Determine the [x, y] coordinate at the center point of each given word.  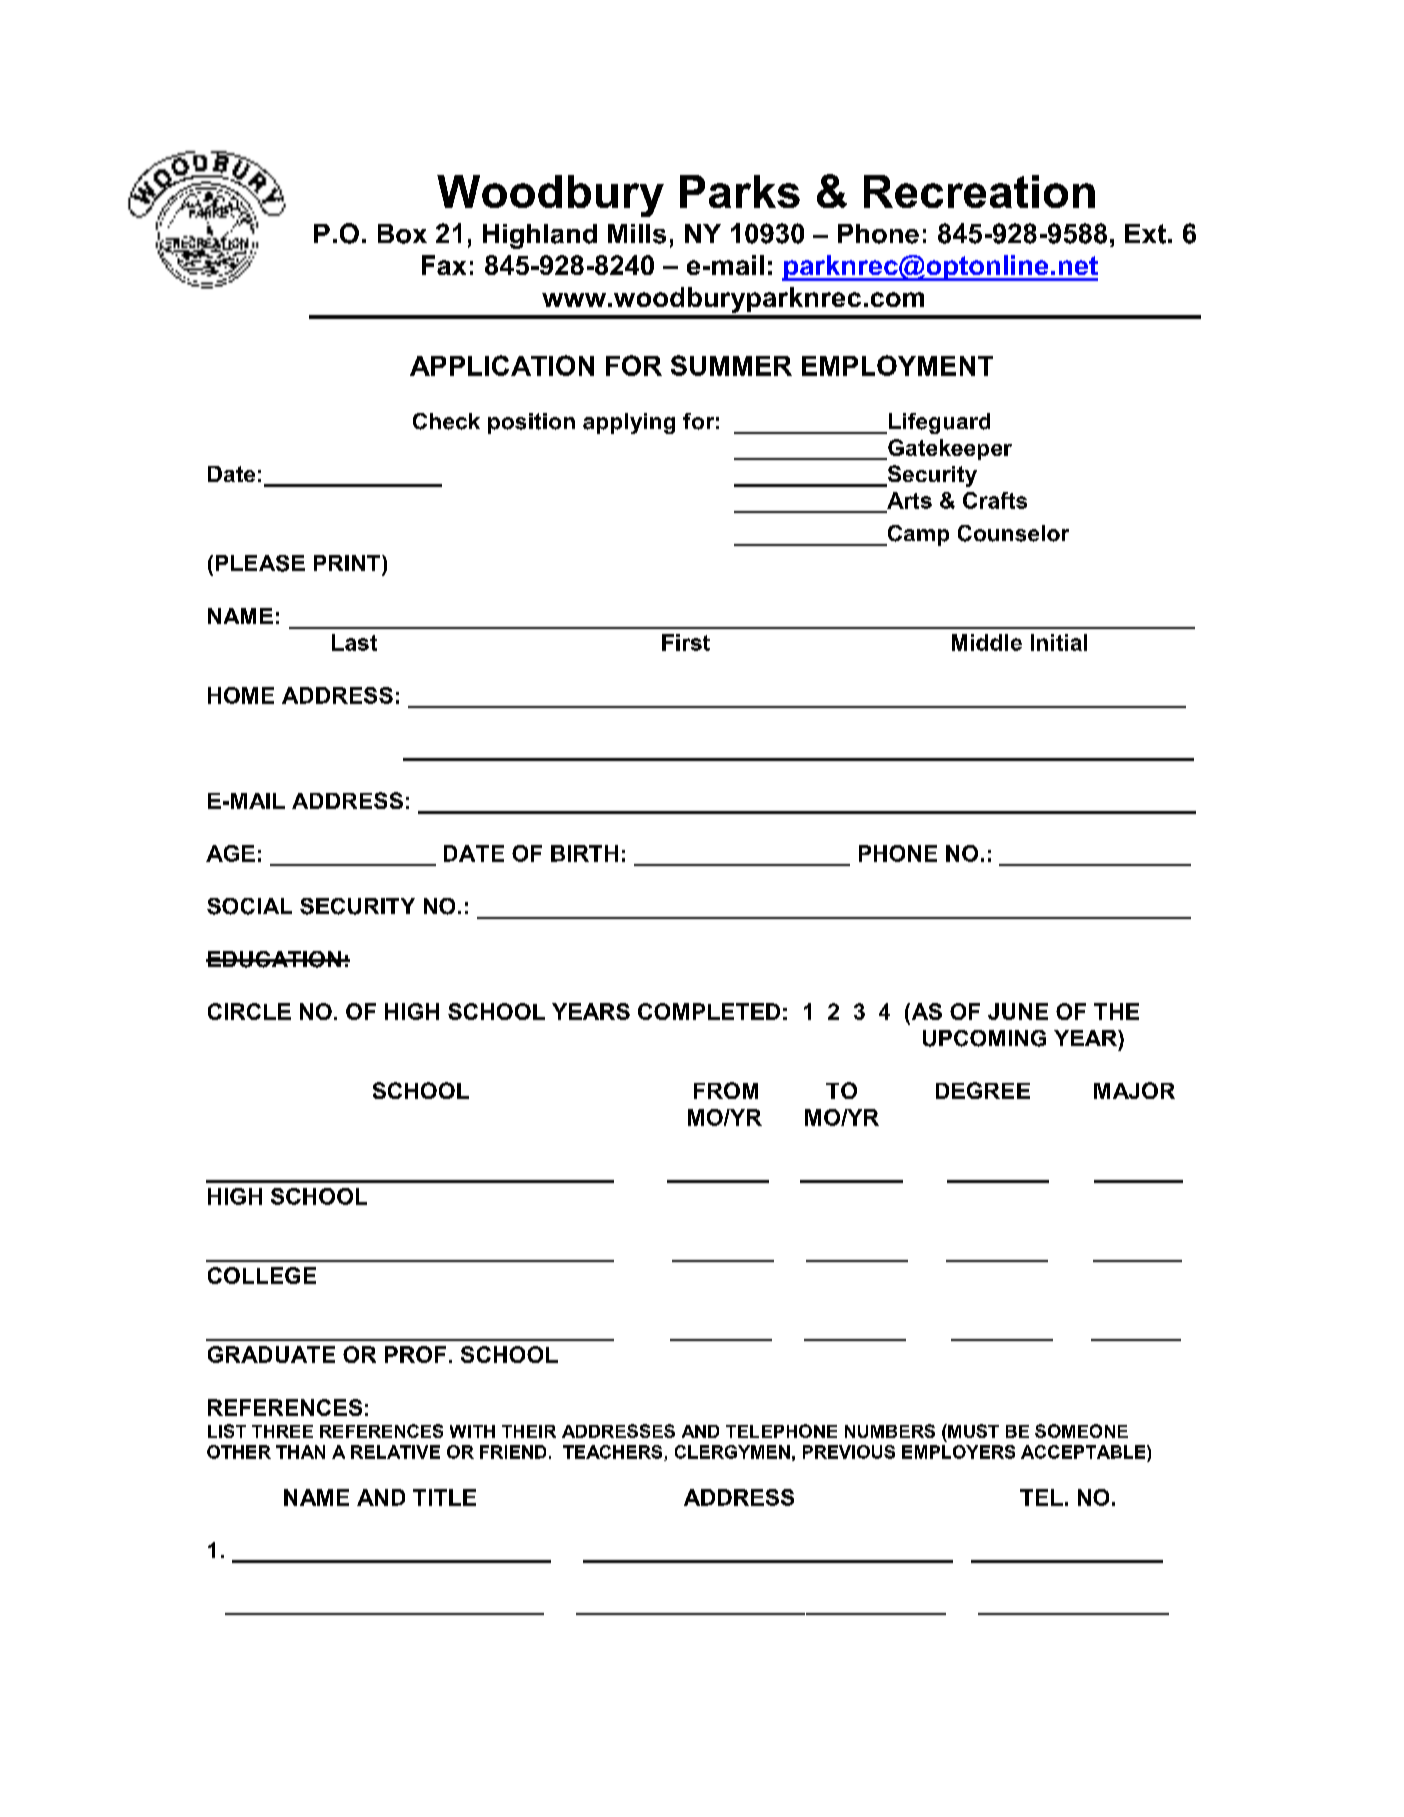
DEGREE [983, 1090]
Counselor [1013, 533]
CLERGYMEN [732, 1452]
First [686, 642]
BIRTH [584, 853]
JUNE [1018, 1011]
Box [402, 234]
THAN [300, 1452]
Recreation [979, 191]
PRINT [348, 563]
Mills [637, 234]
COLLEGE [262, 1275]
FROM [726, 1090]
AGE [230, 853]
